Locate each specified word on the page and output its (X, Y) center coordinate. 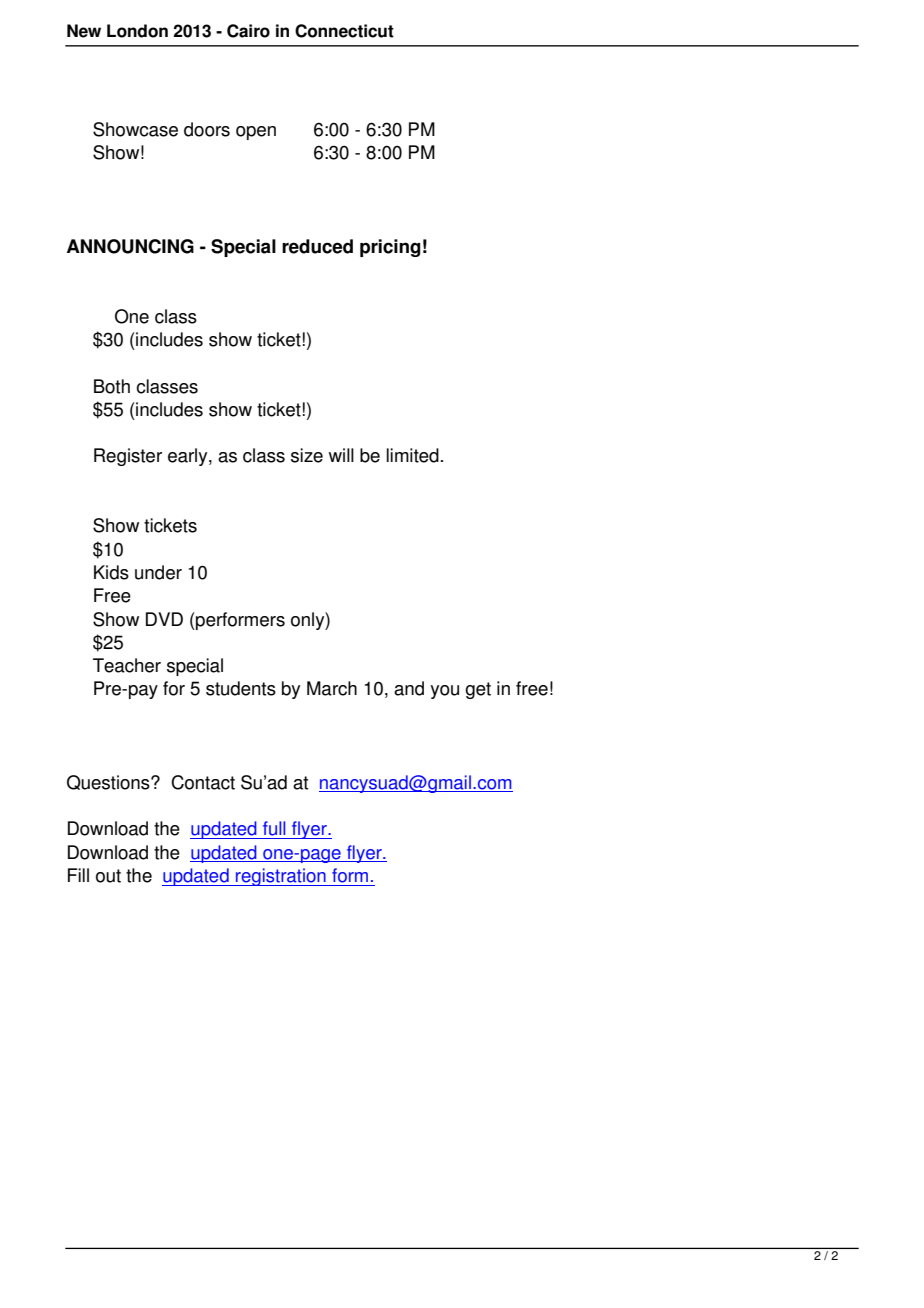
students (241, 688)
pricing (390, 248)
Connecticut (344, 31)
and (409, 688)
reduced (317, 246)
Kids (111, 572)
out (108, 876)
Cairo (248, 31)
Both (112, 386)
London (137, 31)
